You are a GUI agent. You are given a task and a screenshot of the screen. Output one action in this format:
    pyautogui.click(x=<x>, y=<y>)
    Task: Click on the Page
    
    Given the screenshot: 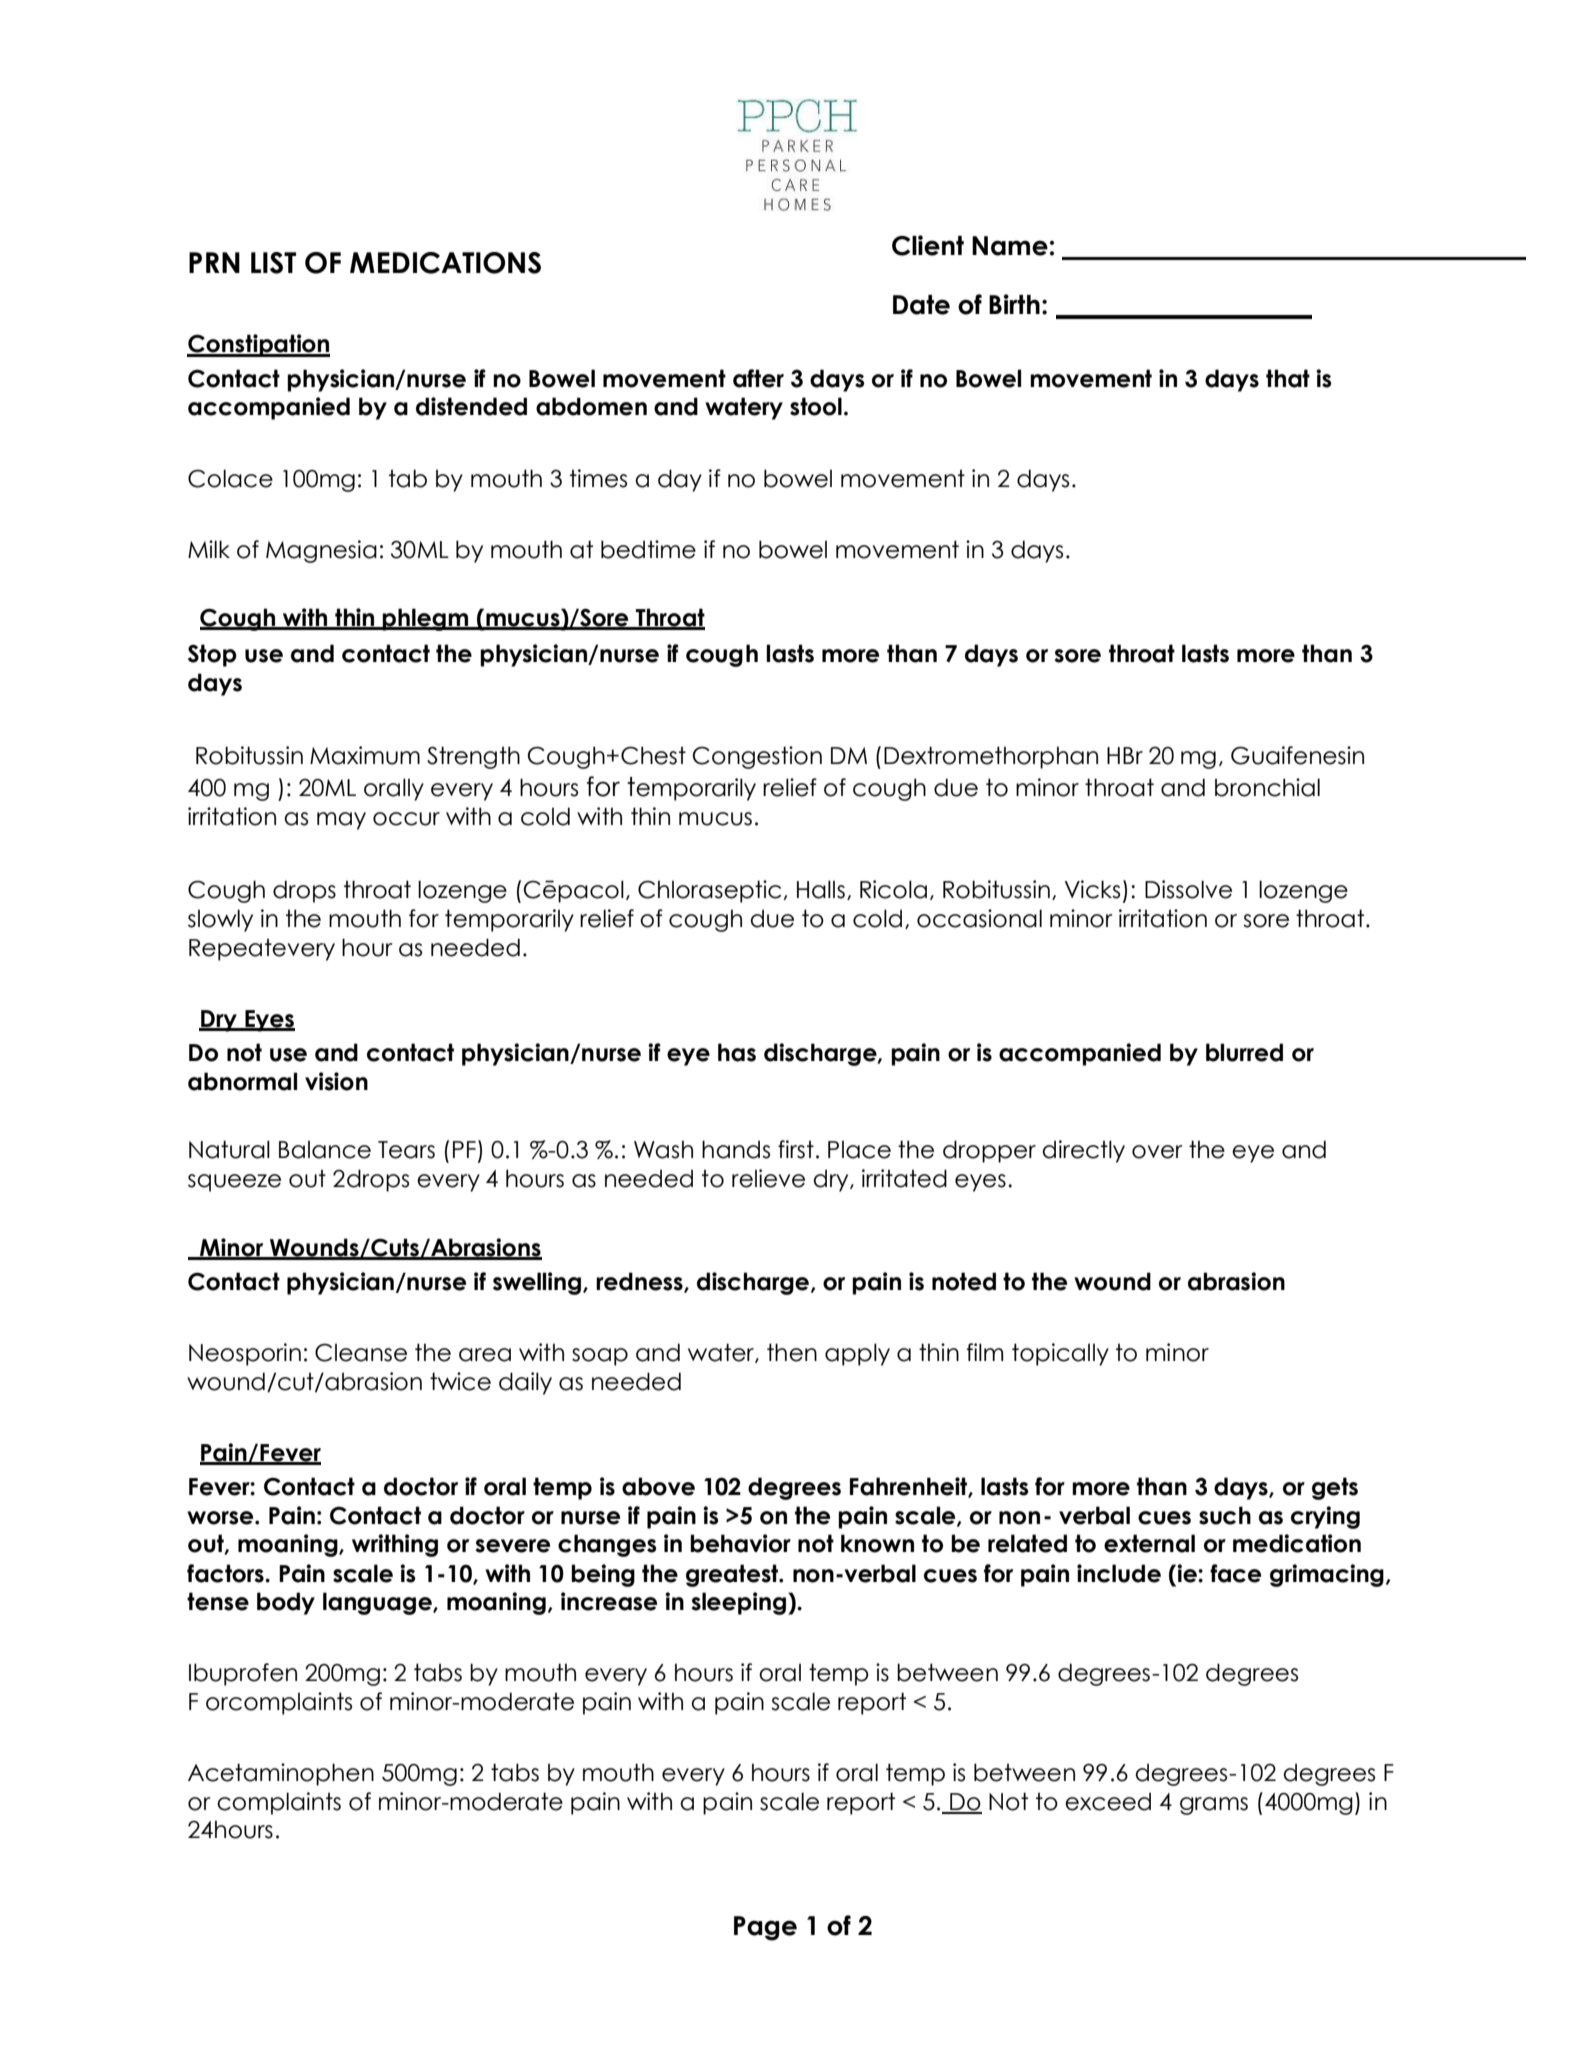 What is the action you would take?
    pyautogui.click(x=765, y=1928)
